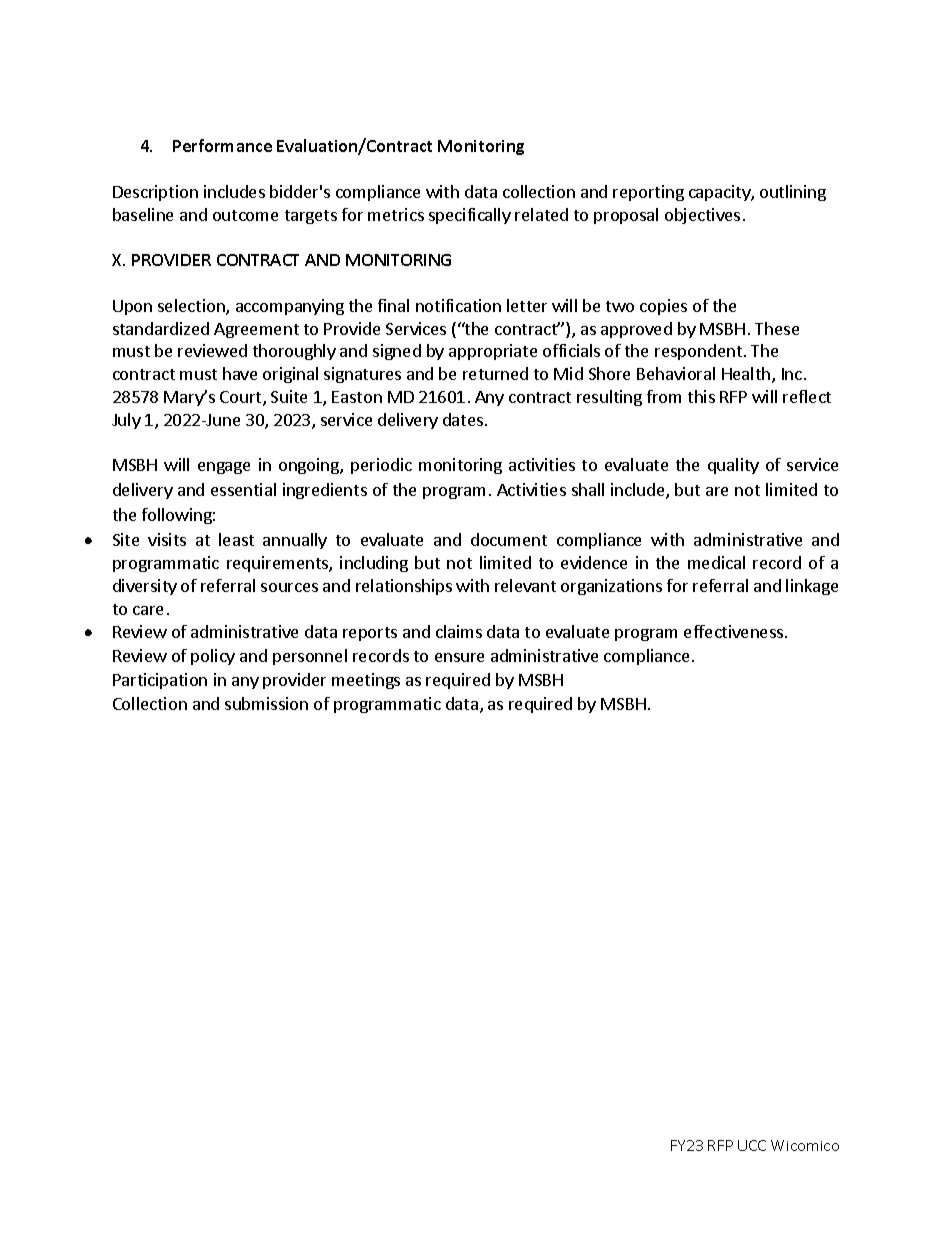 This document has width=952, height=1233. I want to click on effectiveness, so click(735, 631).
